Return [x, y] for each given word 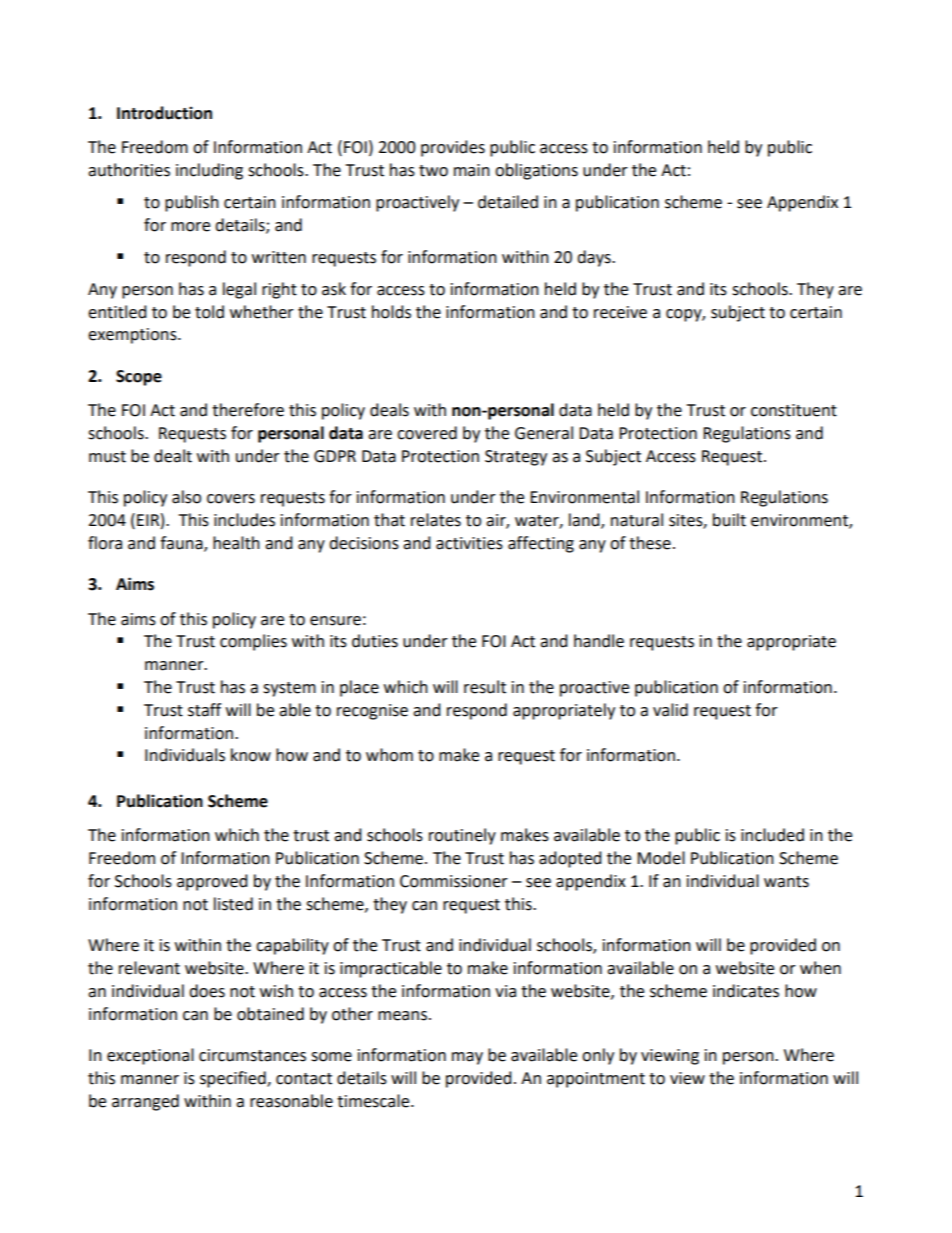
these [650, 543]
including [209, 171]
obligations [536, 171]
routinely [462, 836]
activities [469, 543]
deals [389, 410]
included [772, 835]
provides [453, 148]
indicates [746, 991]
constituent [794, 410]
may [467, 1058]
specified [234, 1079]
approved [212, 882]
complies [253, 642]
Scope [139, 378]
